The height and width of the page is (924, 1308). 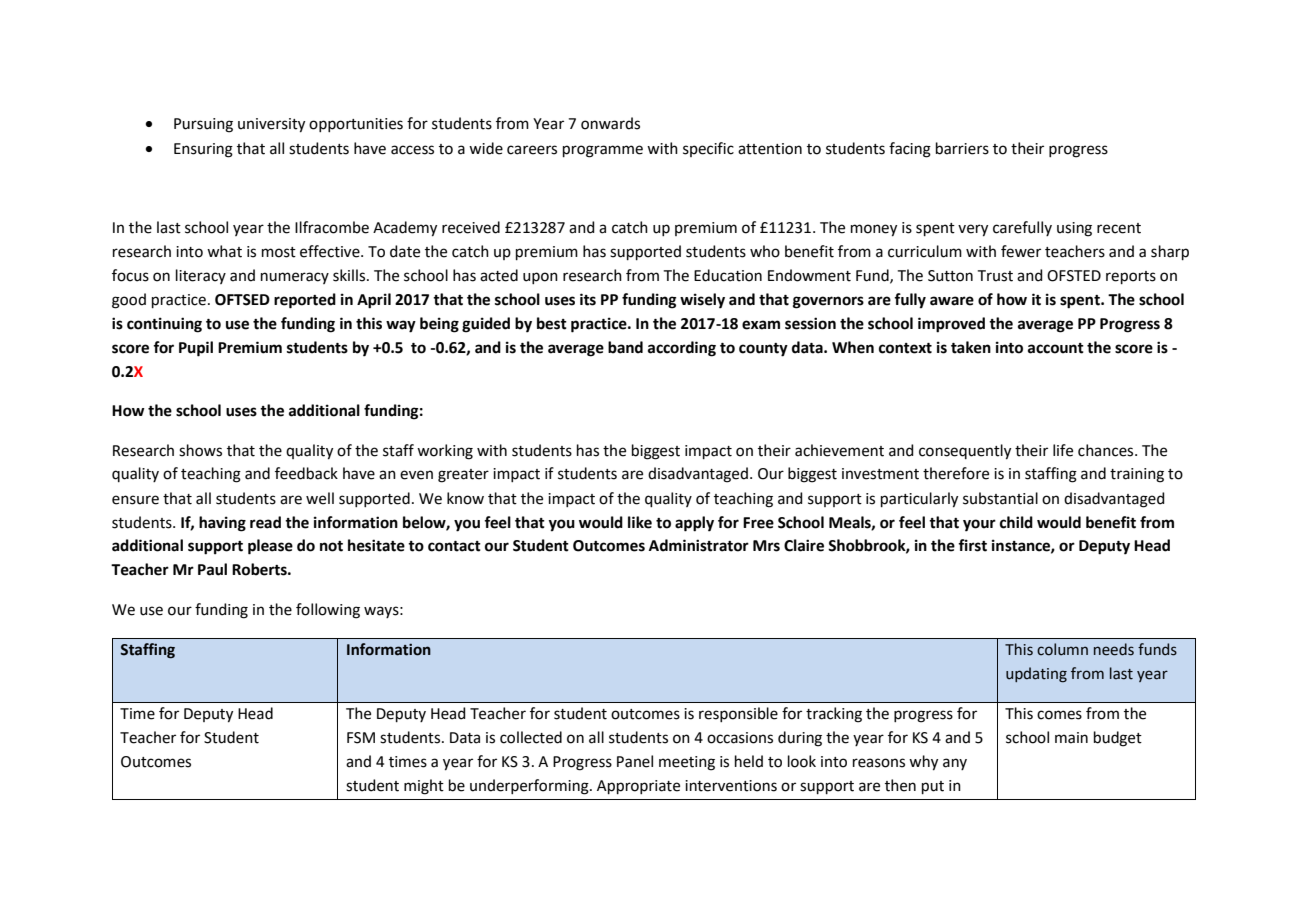 What do you see at coordinates (200, 450) in the page?
I see `shows` at bounding box center [200, 450].
